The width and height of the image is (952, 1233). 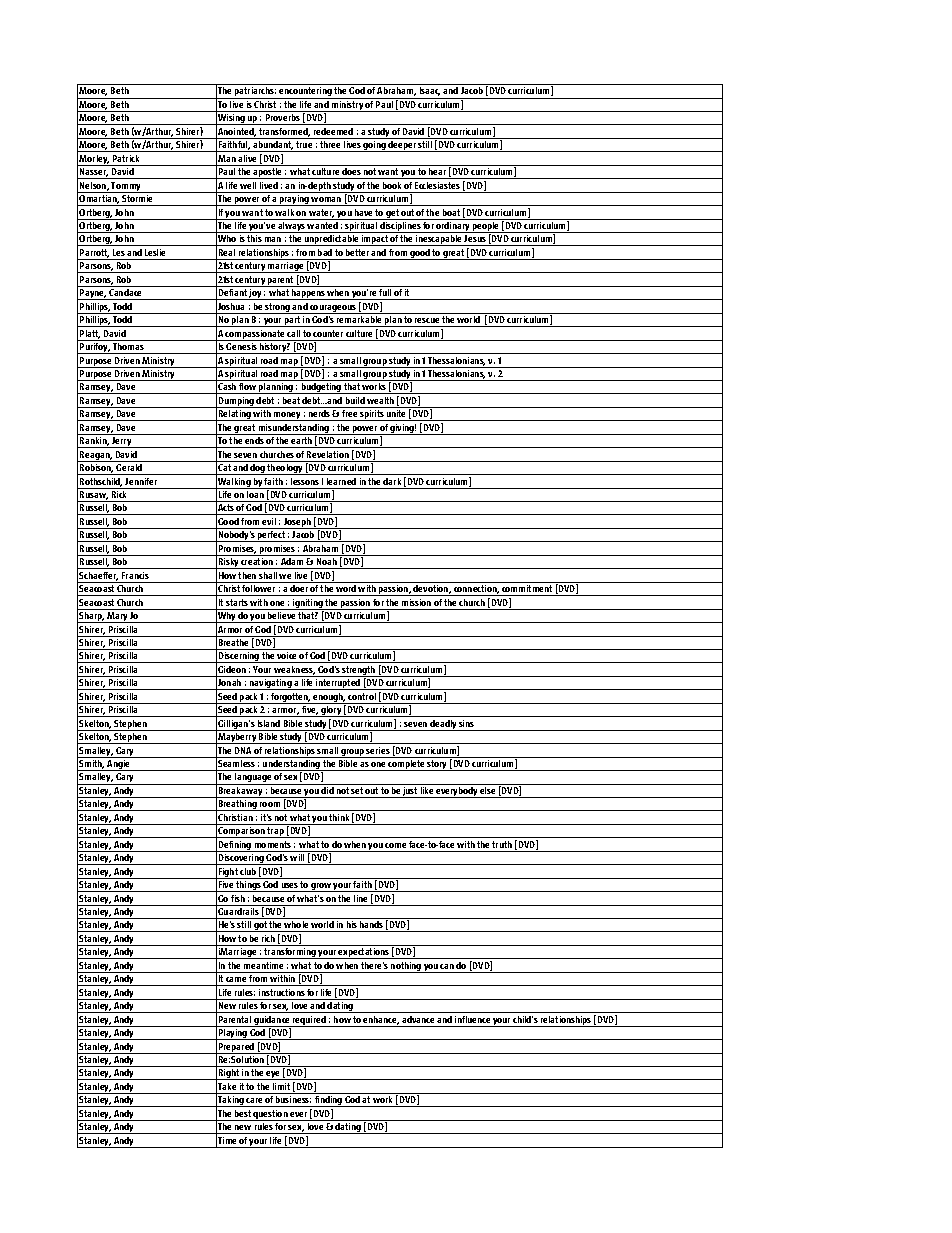 What do you see at coordinates (395, 845) in the image?
I see `come` at bounding box center [395, 845].
